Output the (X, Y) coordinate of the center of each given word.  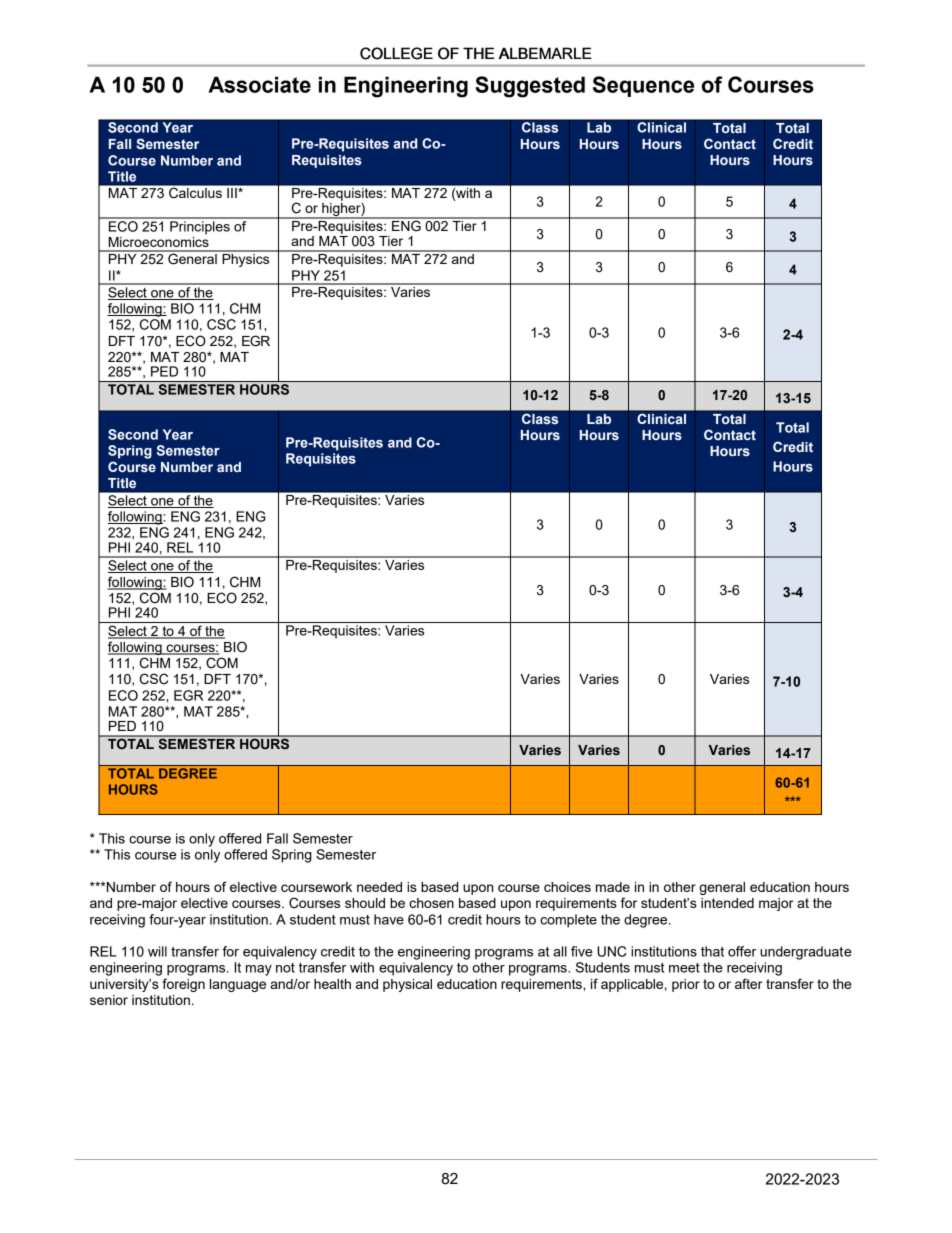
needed (379, 887)
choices (567, 887)
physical (407, 985)
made (613, 887)
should (365, 903)
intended (727, 903)
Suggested (530, 87)
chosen (431, 903)
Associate (259, 84)
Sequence (643, 86)
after (749, 983)
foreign (183, 985)
